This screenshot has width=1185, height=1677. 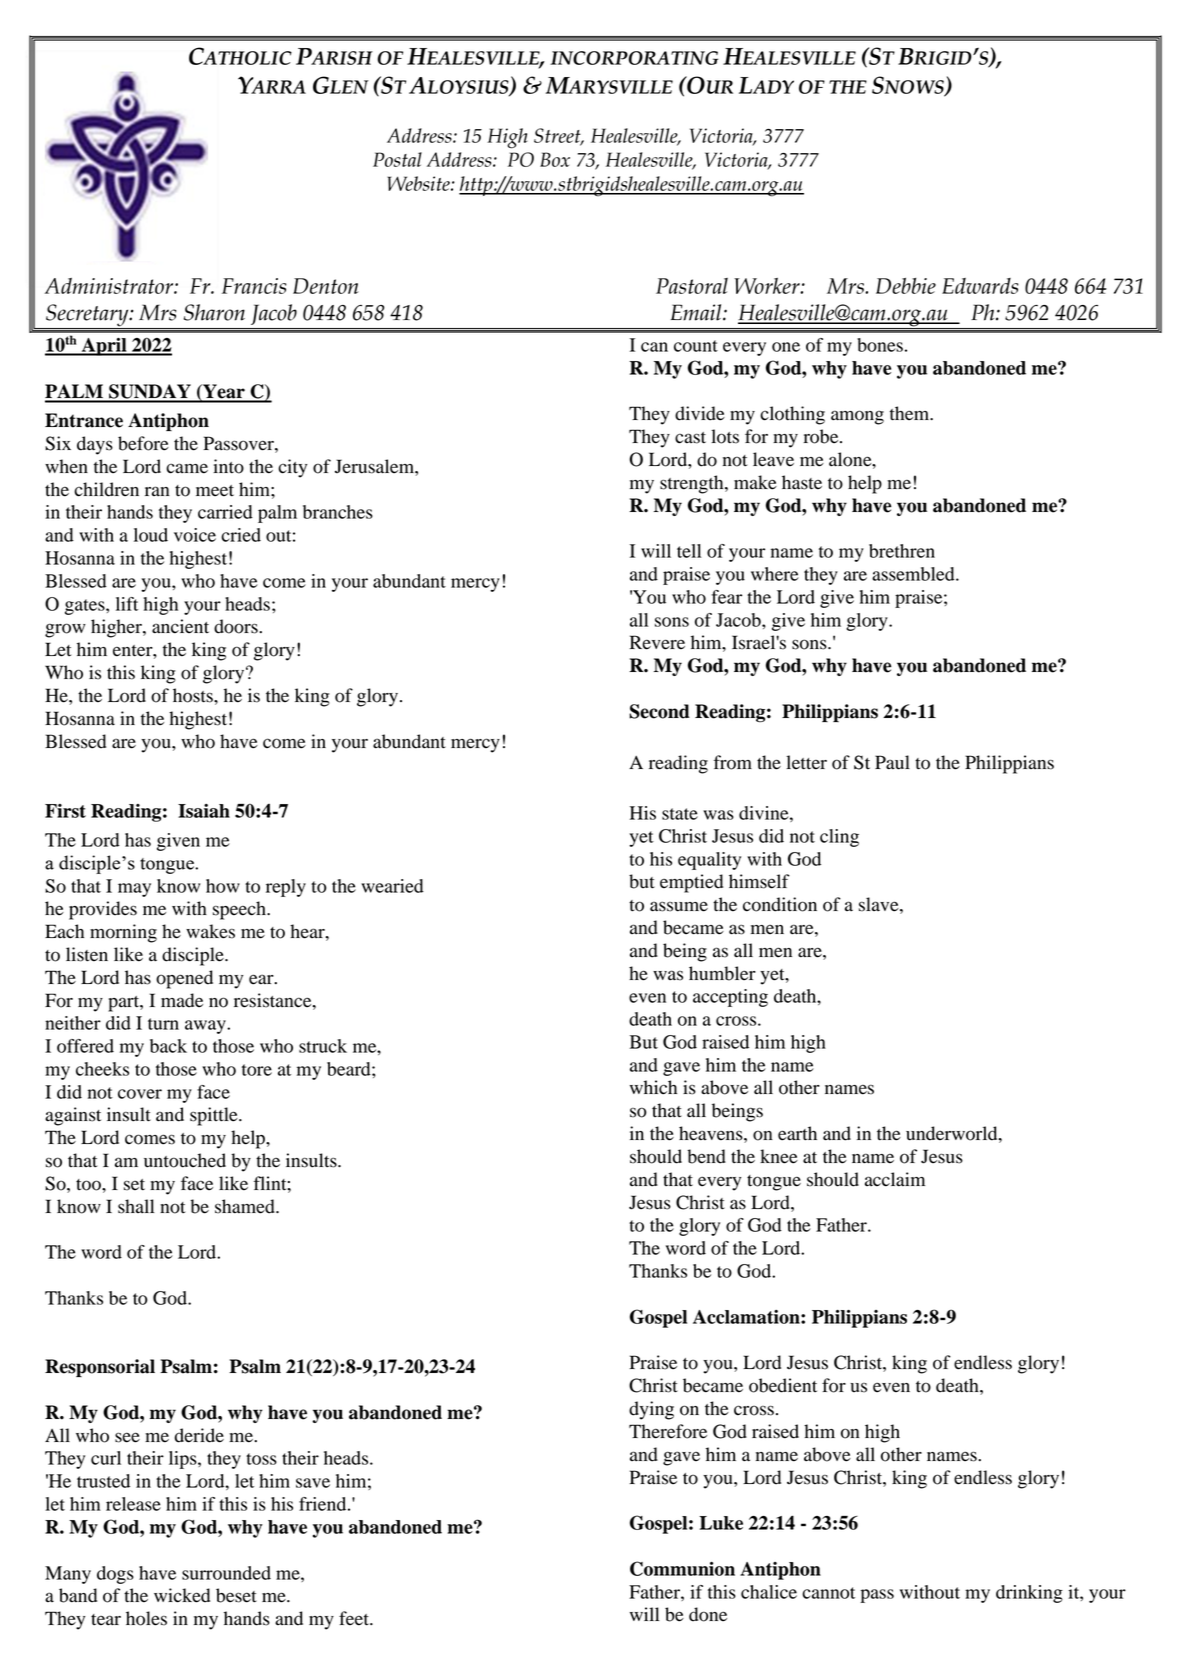 What do you see at coordinates (828, 1593) in the screenshot?
I see `cannot` at bounding box center [828, 1593].
